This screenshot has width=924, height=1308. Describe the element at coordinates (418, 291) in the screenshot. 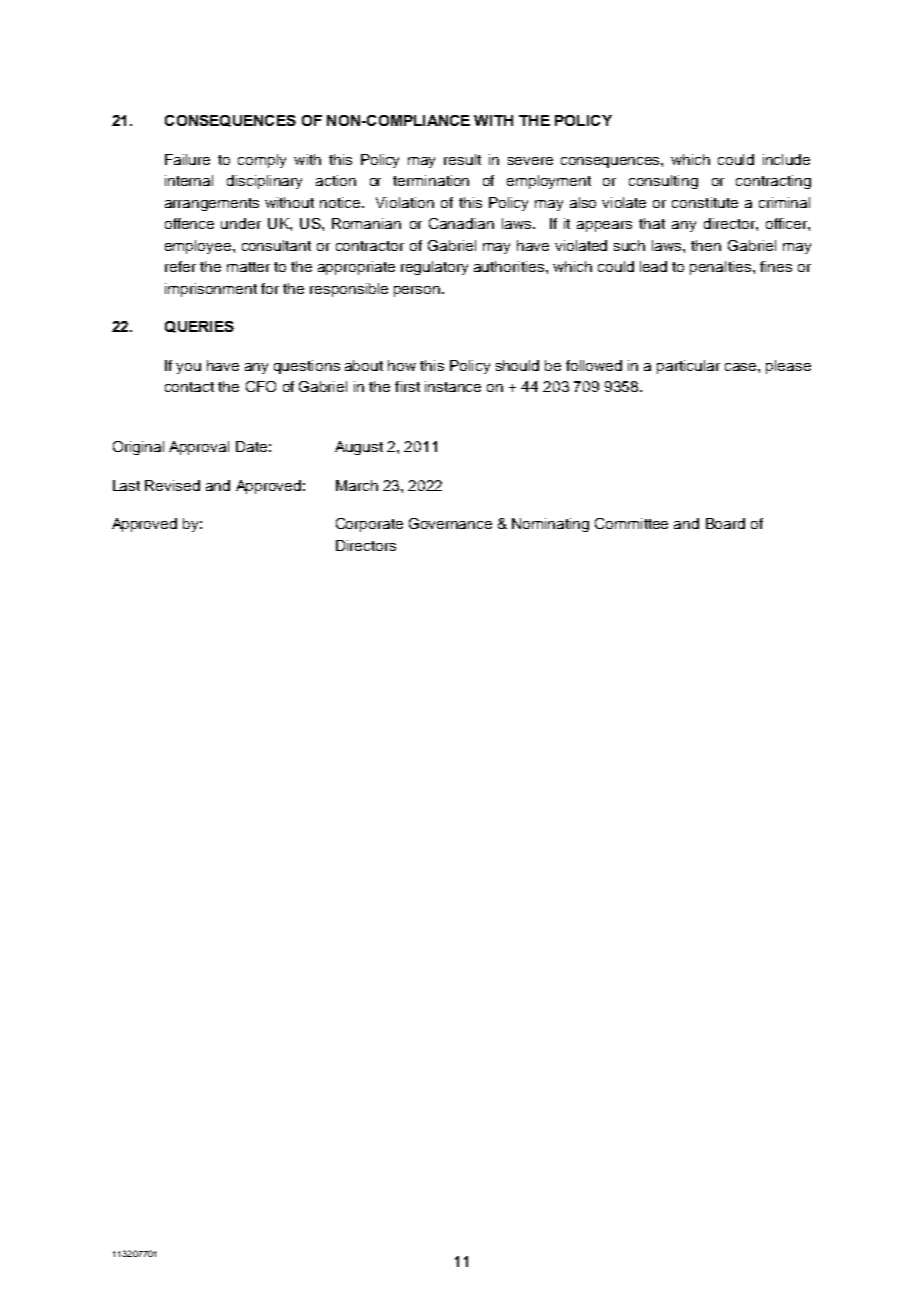

I see `person` at that location.
